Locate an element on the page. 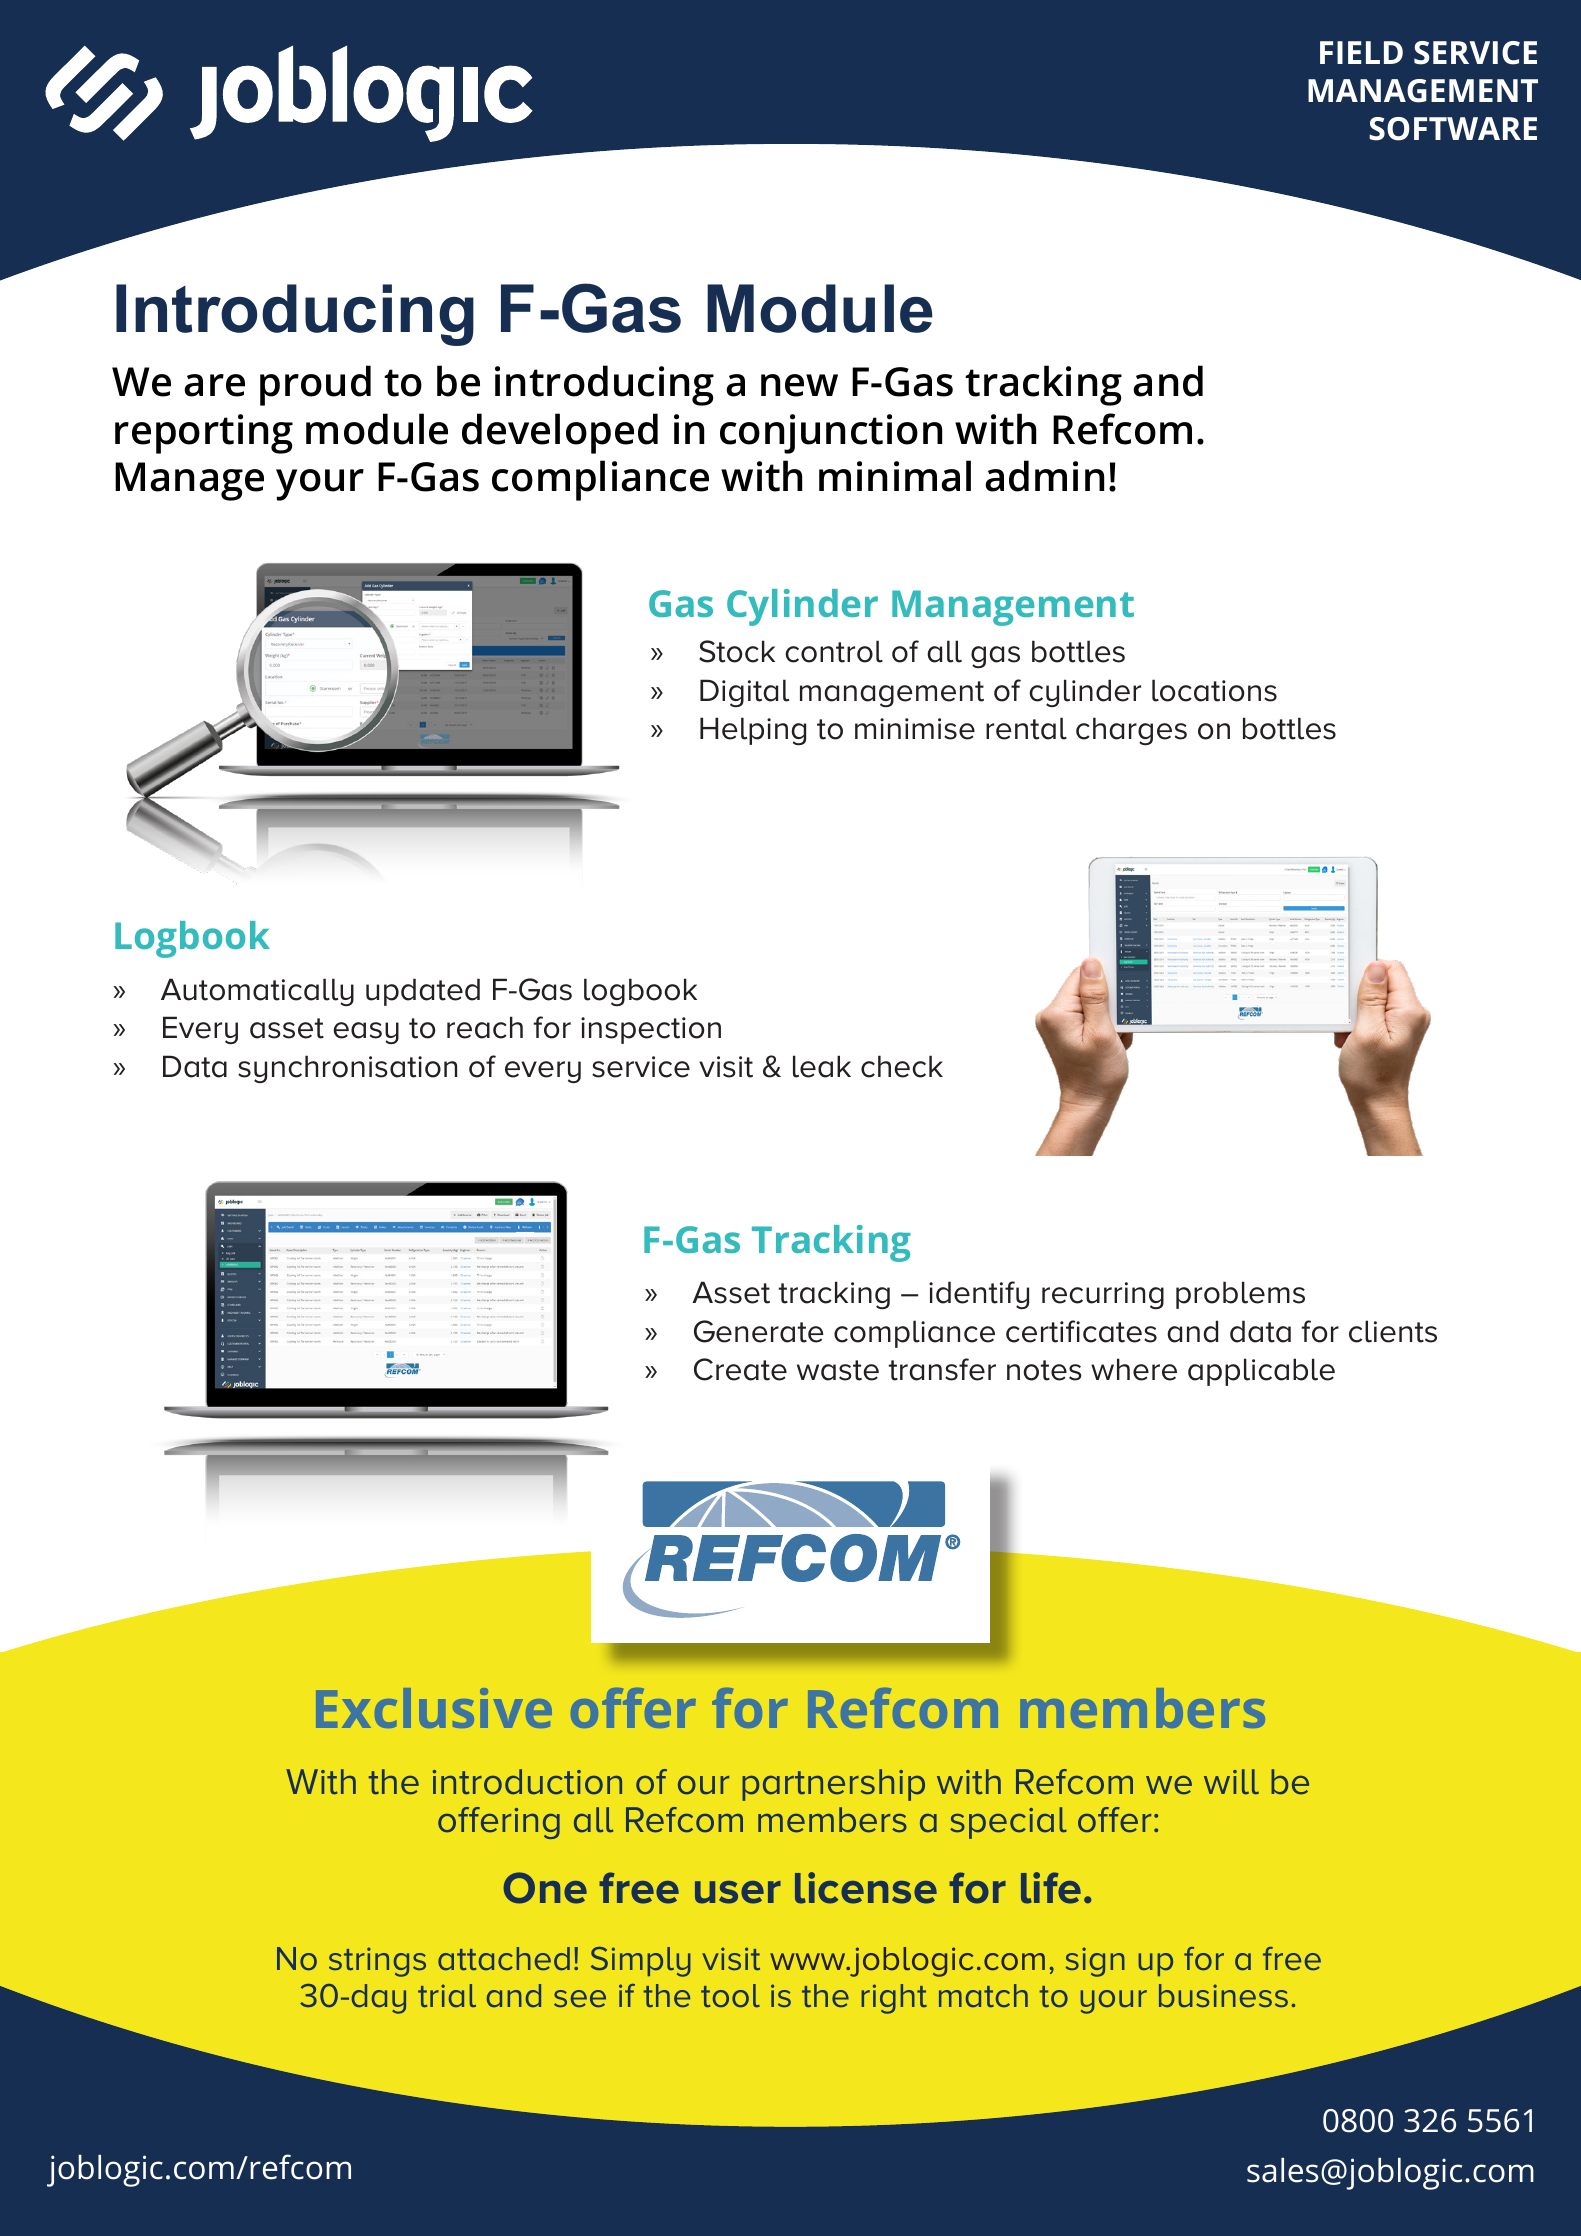 The image size is (1581, 2236). new is located at coordinates (799, 385).
